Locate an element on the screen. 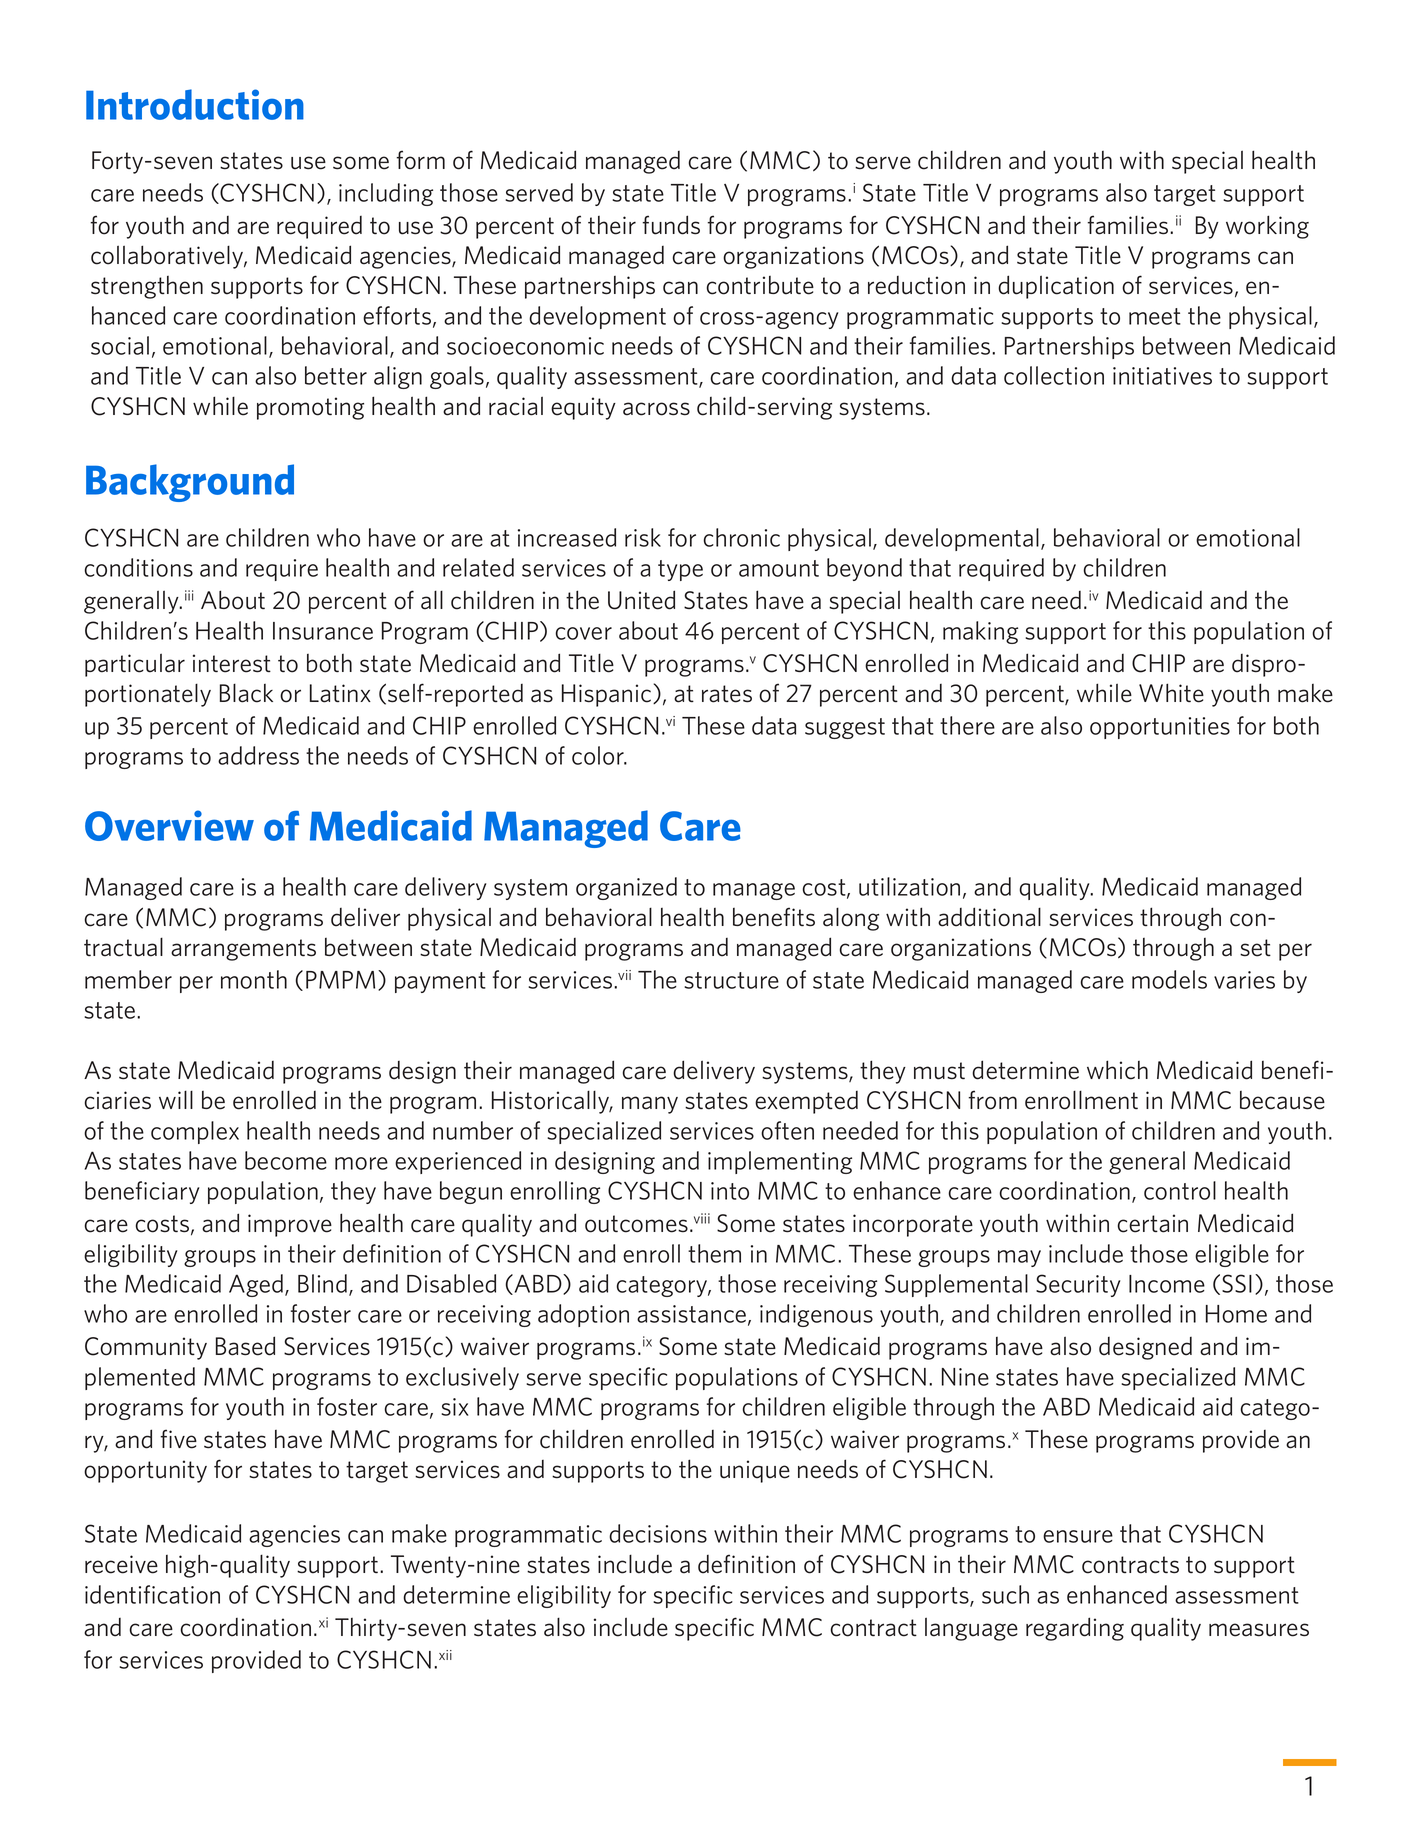 This screenshot has height=1838, width=1420. Background is located at coordinates (190, 483).
